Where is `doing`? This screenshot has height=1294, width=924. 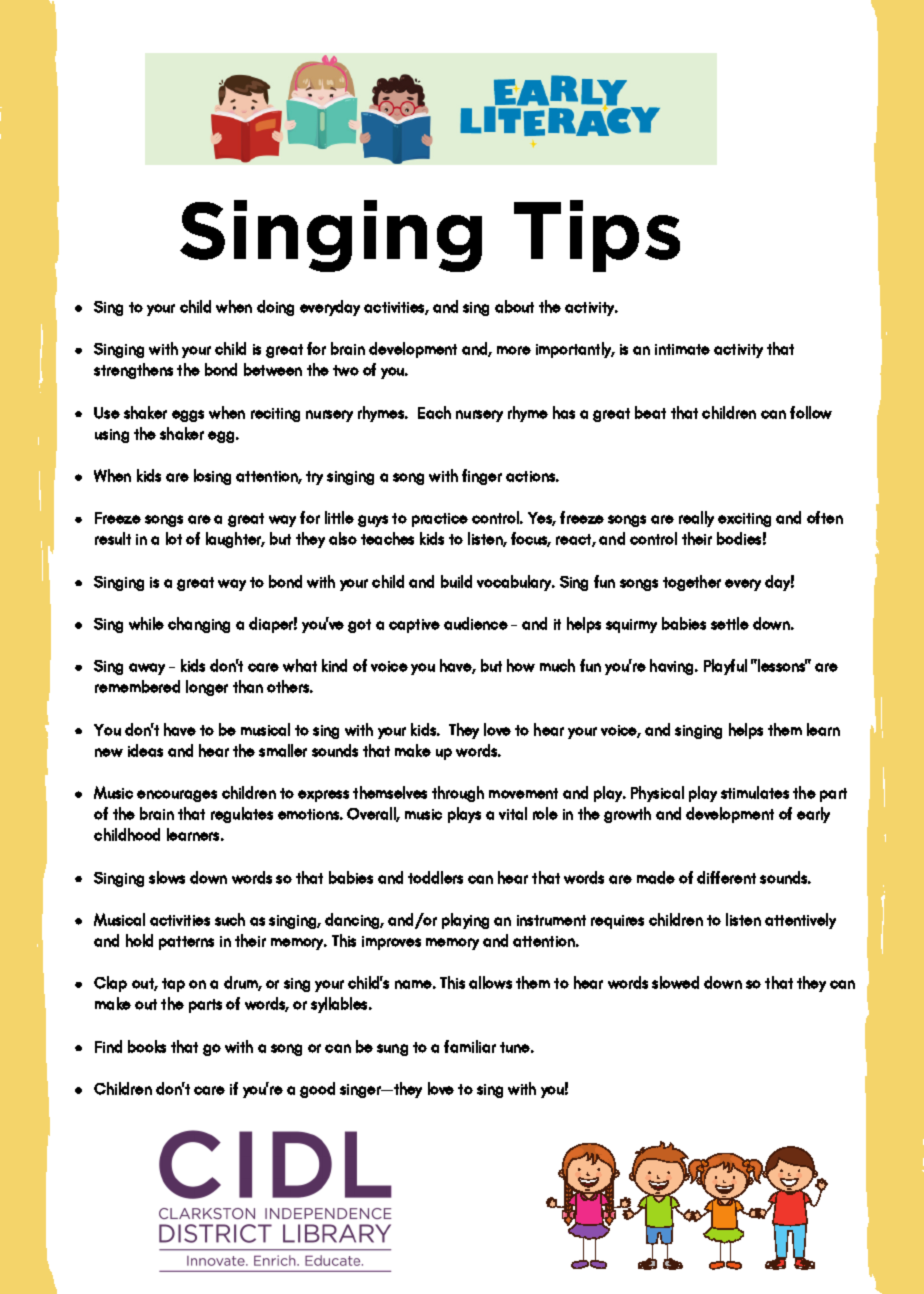 doing is located at coordinates (275, 308).
